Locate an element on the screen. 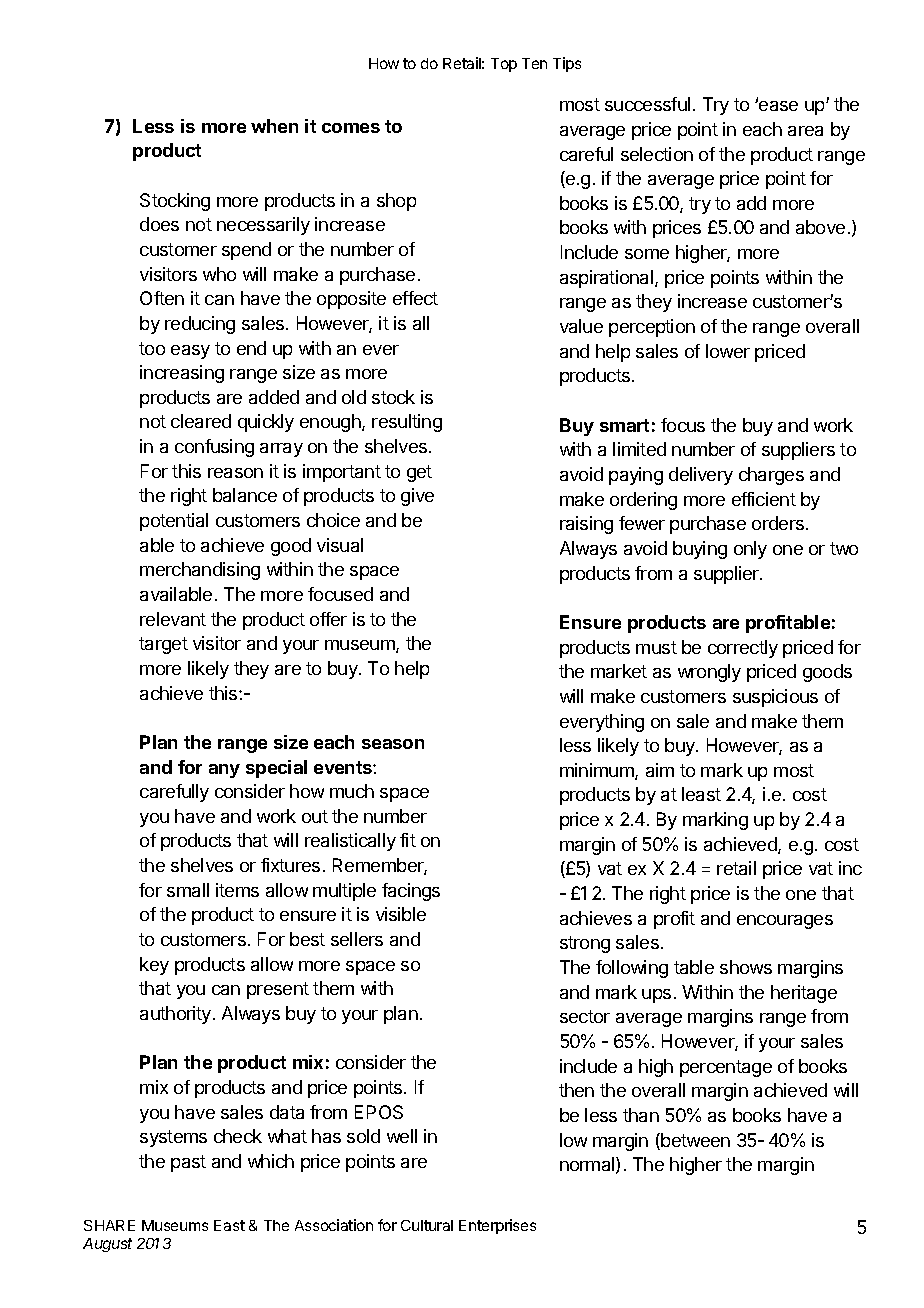 The height and width of the screenshot is (1308, 924). between is located at coordinates (694, 1141).
